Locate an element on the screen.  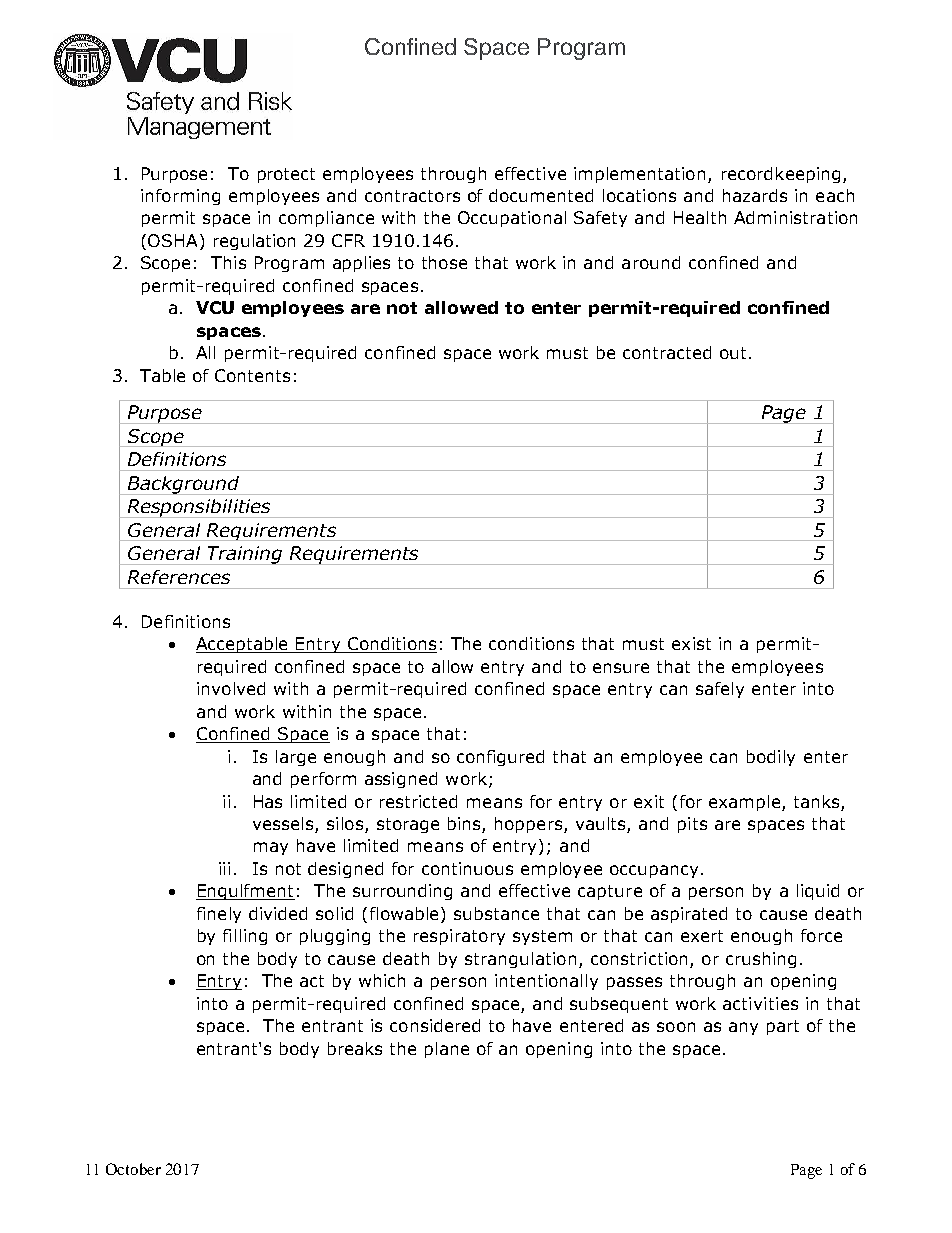
Occupational is located at coordinates (512, 219).
